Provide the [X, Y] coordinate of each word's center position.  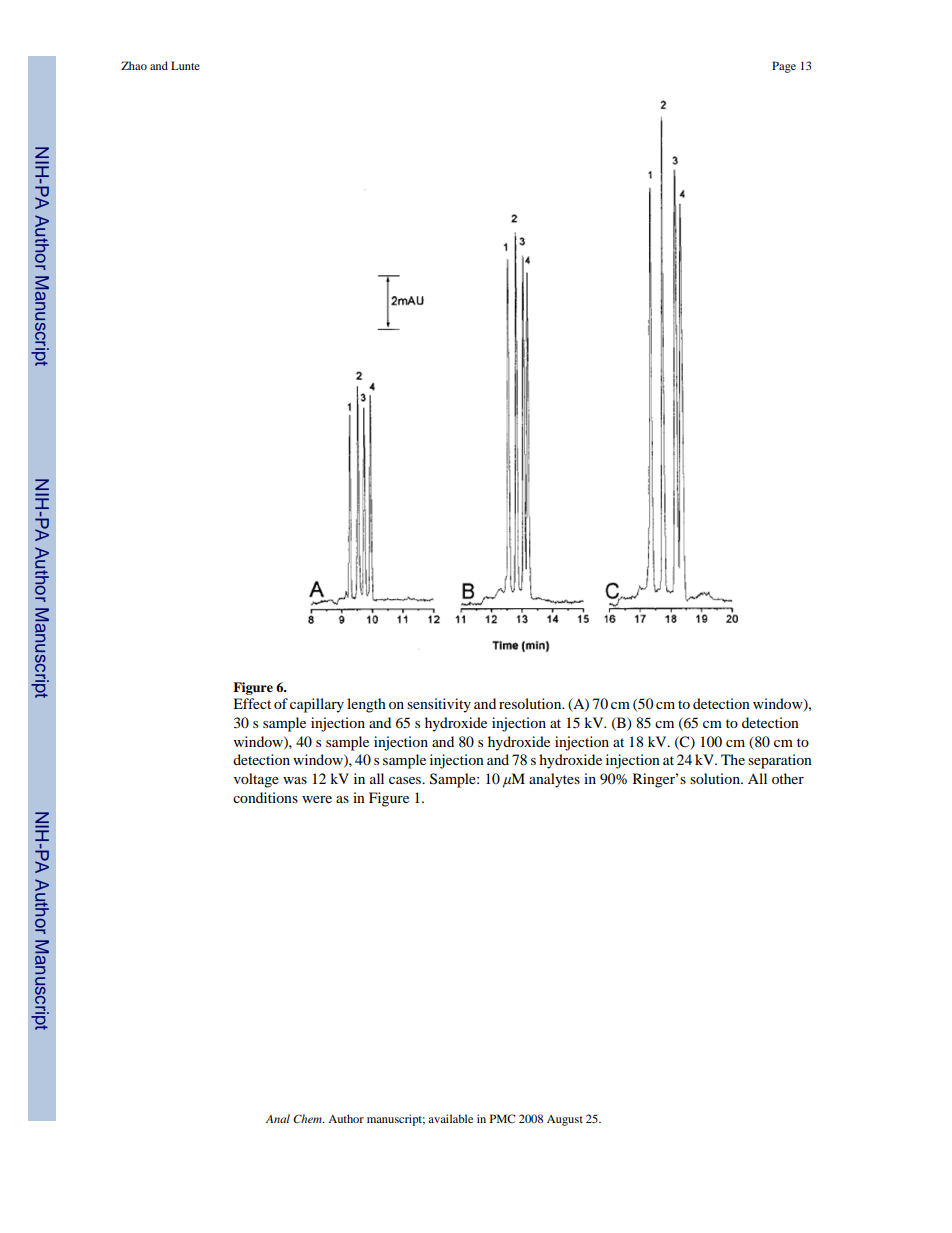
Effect [252, 703]
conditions [265, 797]
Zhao [134, 65]
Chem [308, 1118]
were [317, 799]
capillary [317, 705]
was [295, 780]
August [565, 1120]
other [788, 778]
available [450, 1118]
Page [784, 67]
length [366, 705]
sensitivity [439, 705]
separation [780, 761]
